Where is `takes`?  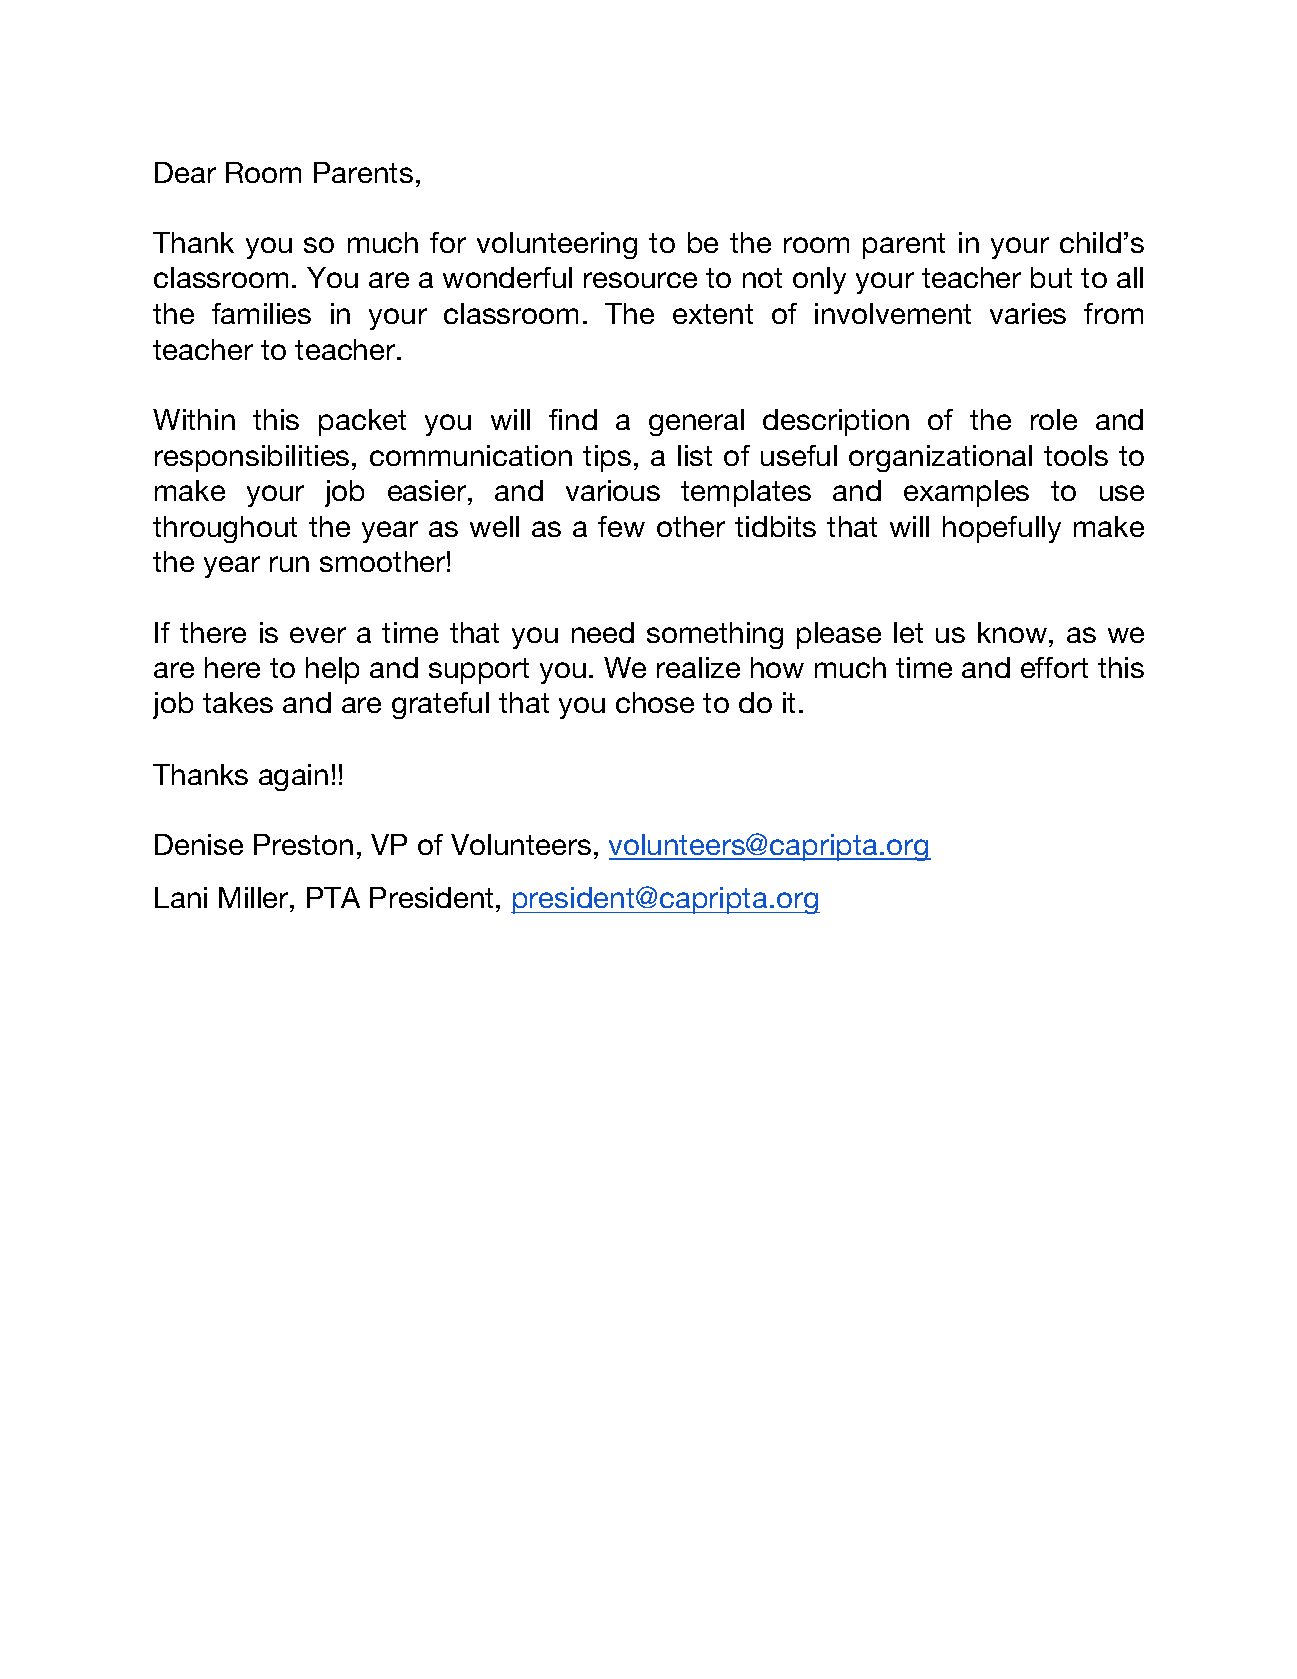 takes is located at coordinates (238, 702).
